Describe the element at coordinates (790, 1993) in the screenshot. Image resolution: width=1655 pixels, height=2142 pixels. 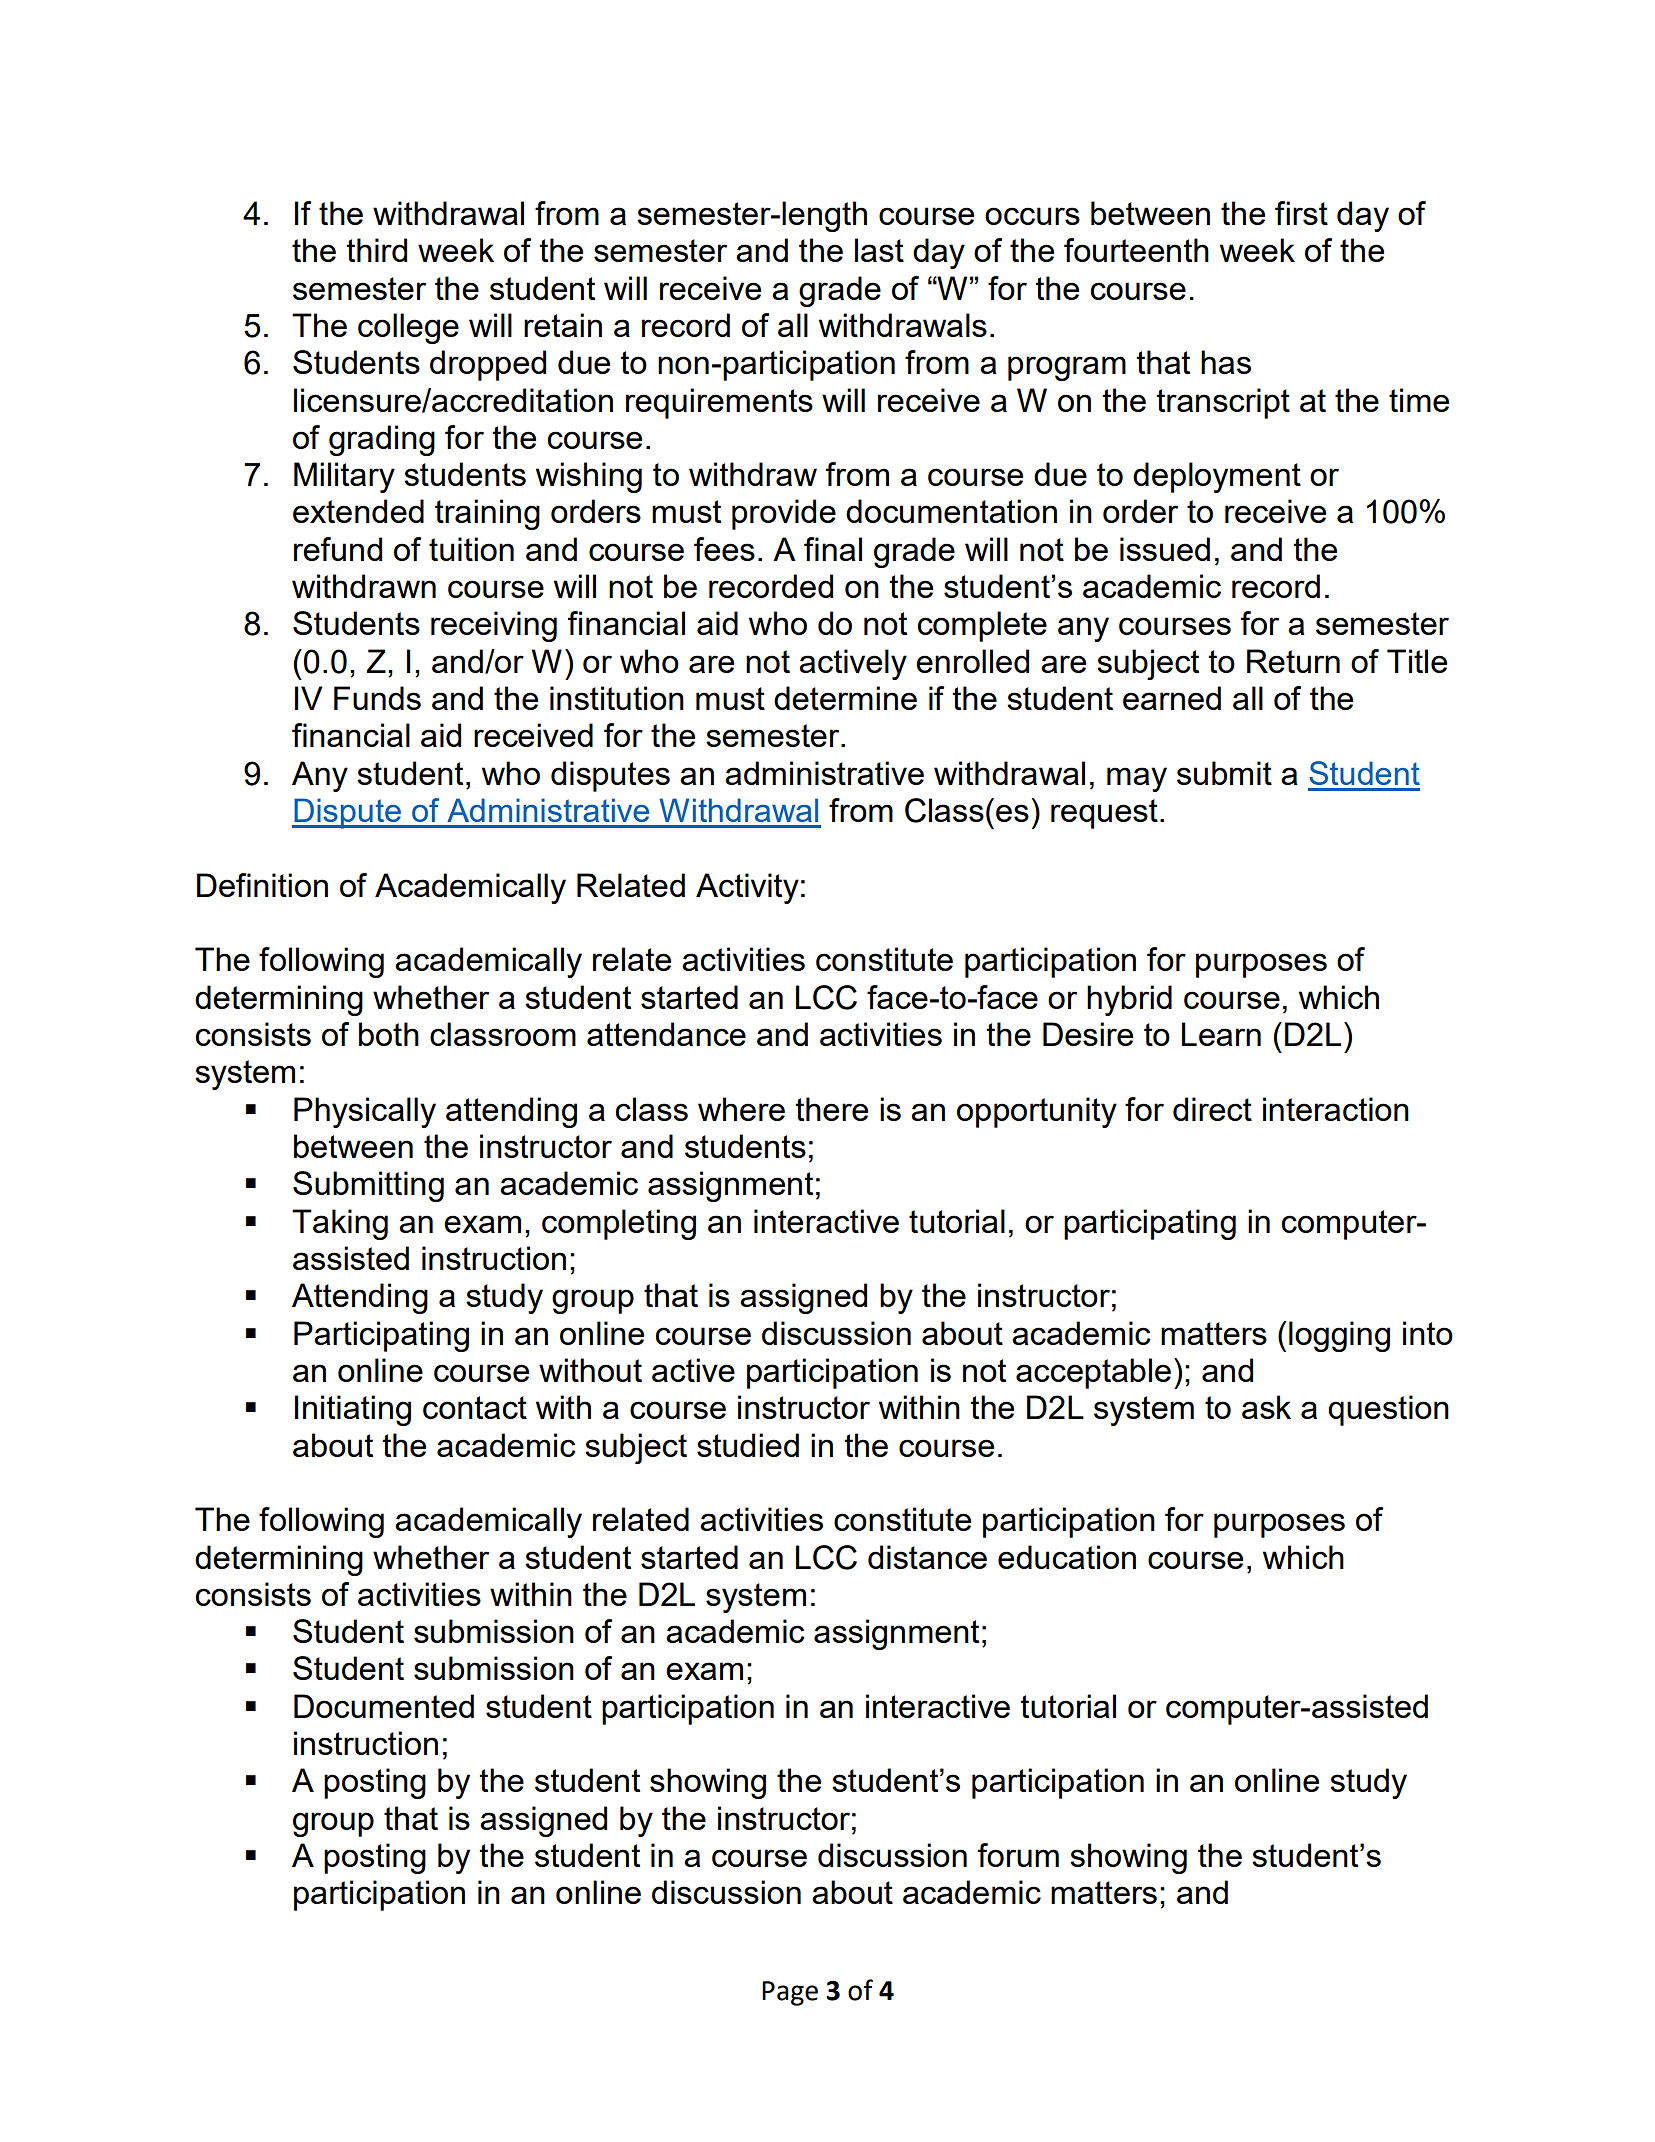
I see `Page` at that location.
